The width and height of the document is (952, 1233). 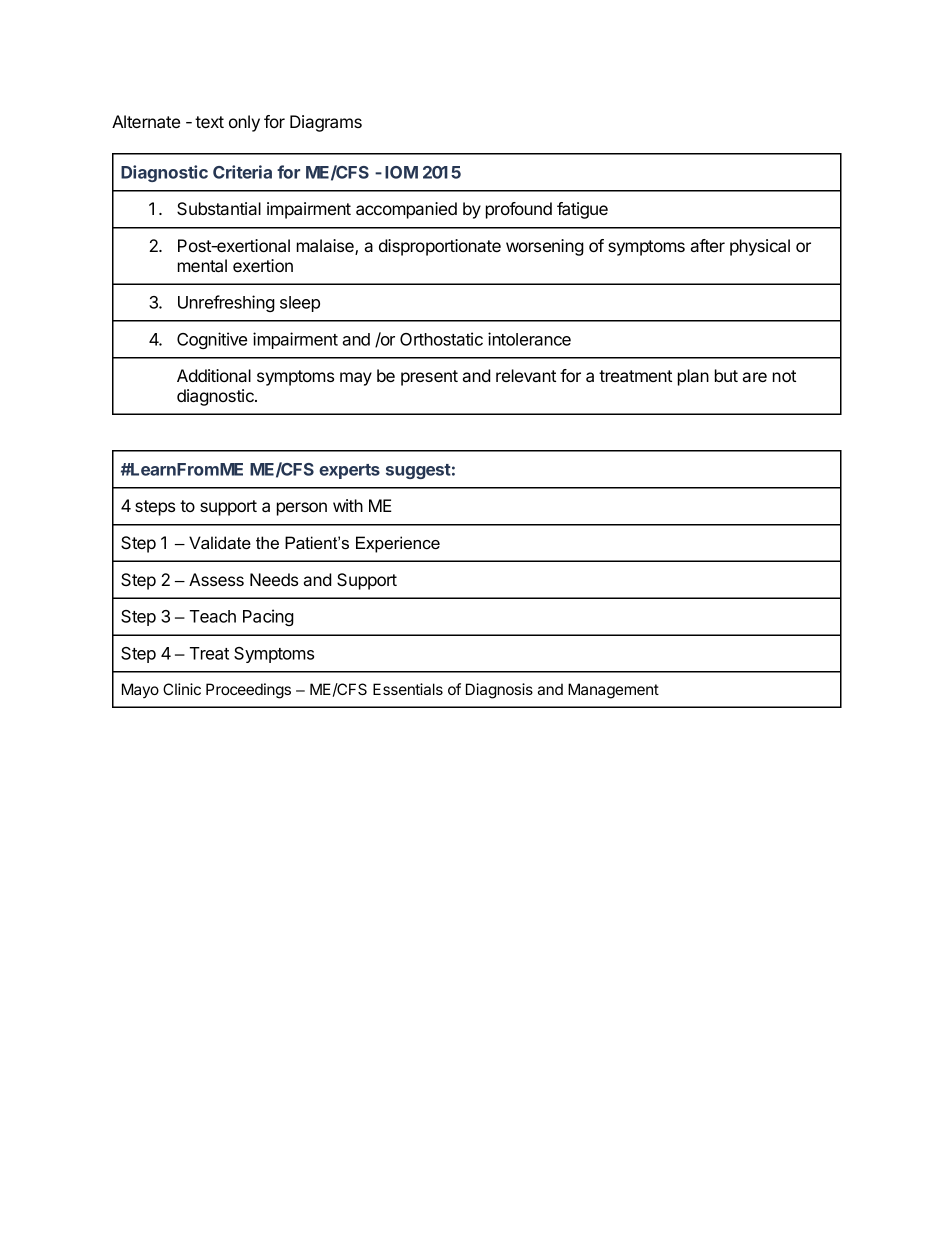 What do you see at coordinates (401, 172) in the document?
I see `IOM` at bounding box center [401, 172].
